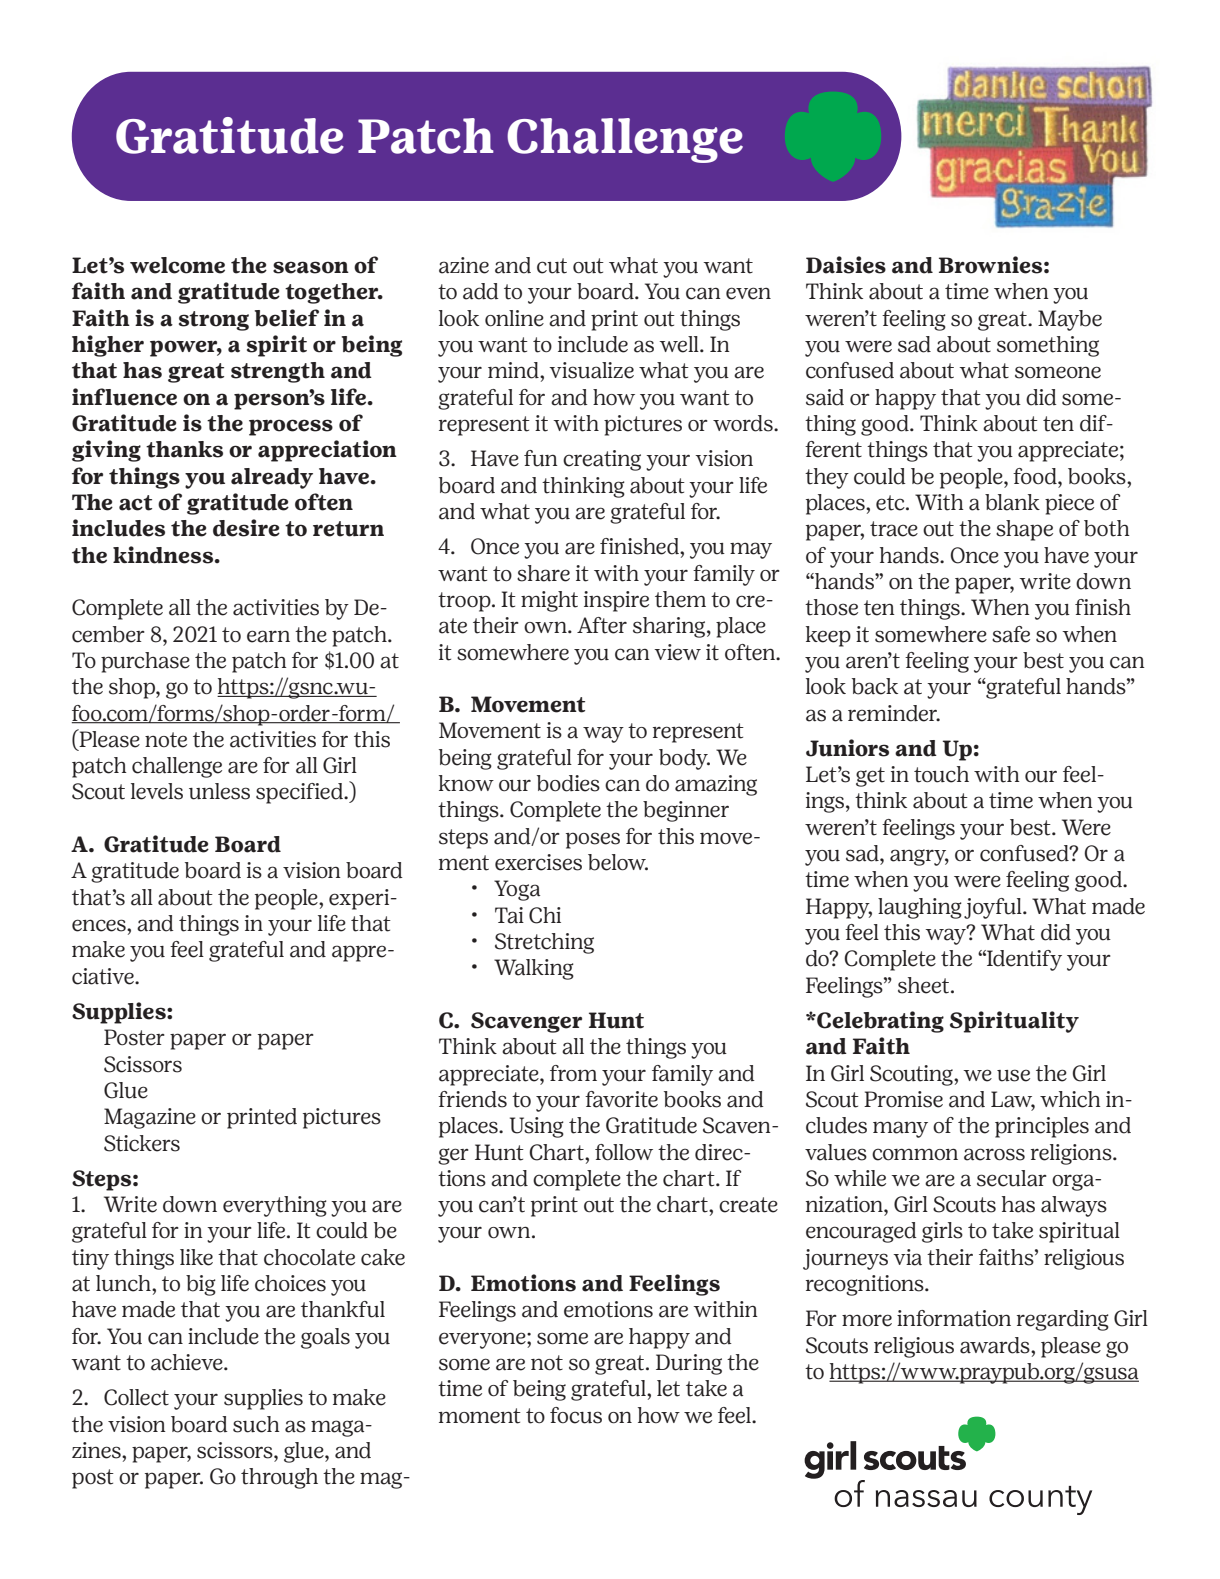 This screenshot has width=1220, height=1579. I want to click on strong, so click(214, 321).
